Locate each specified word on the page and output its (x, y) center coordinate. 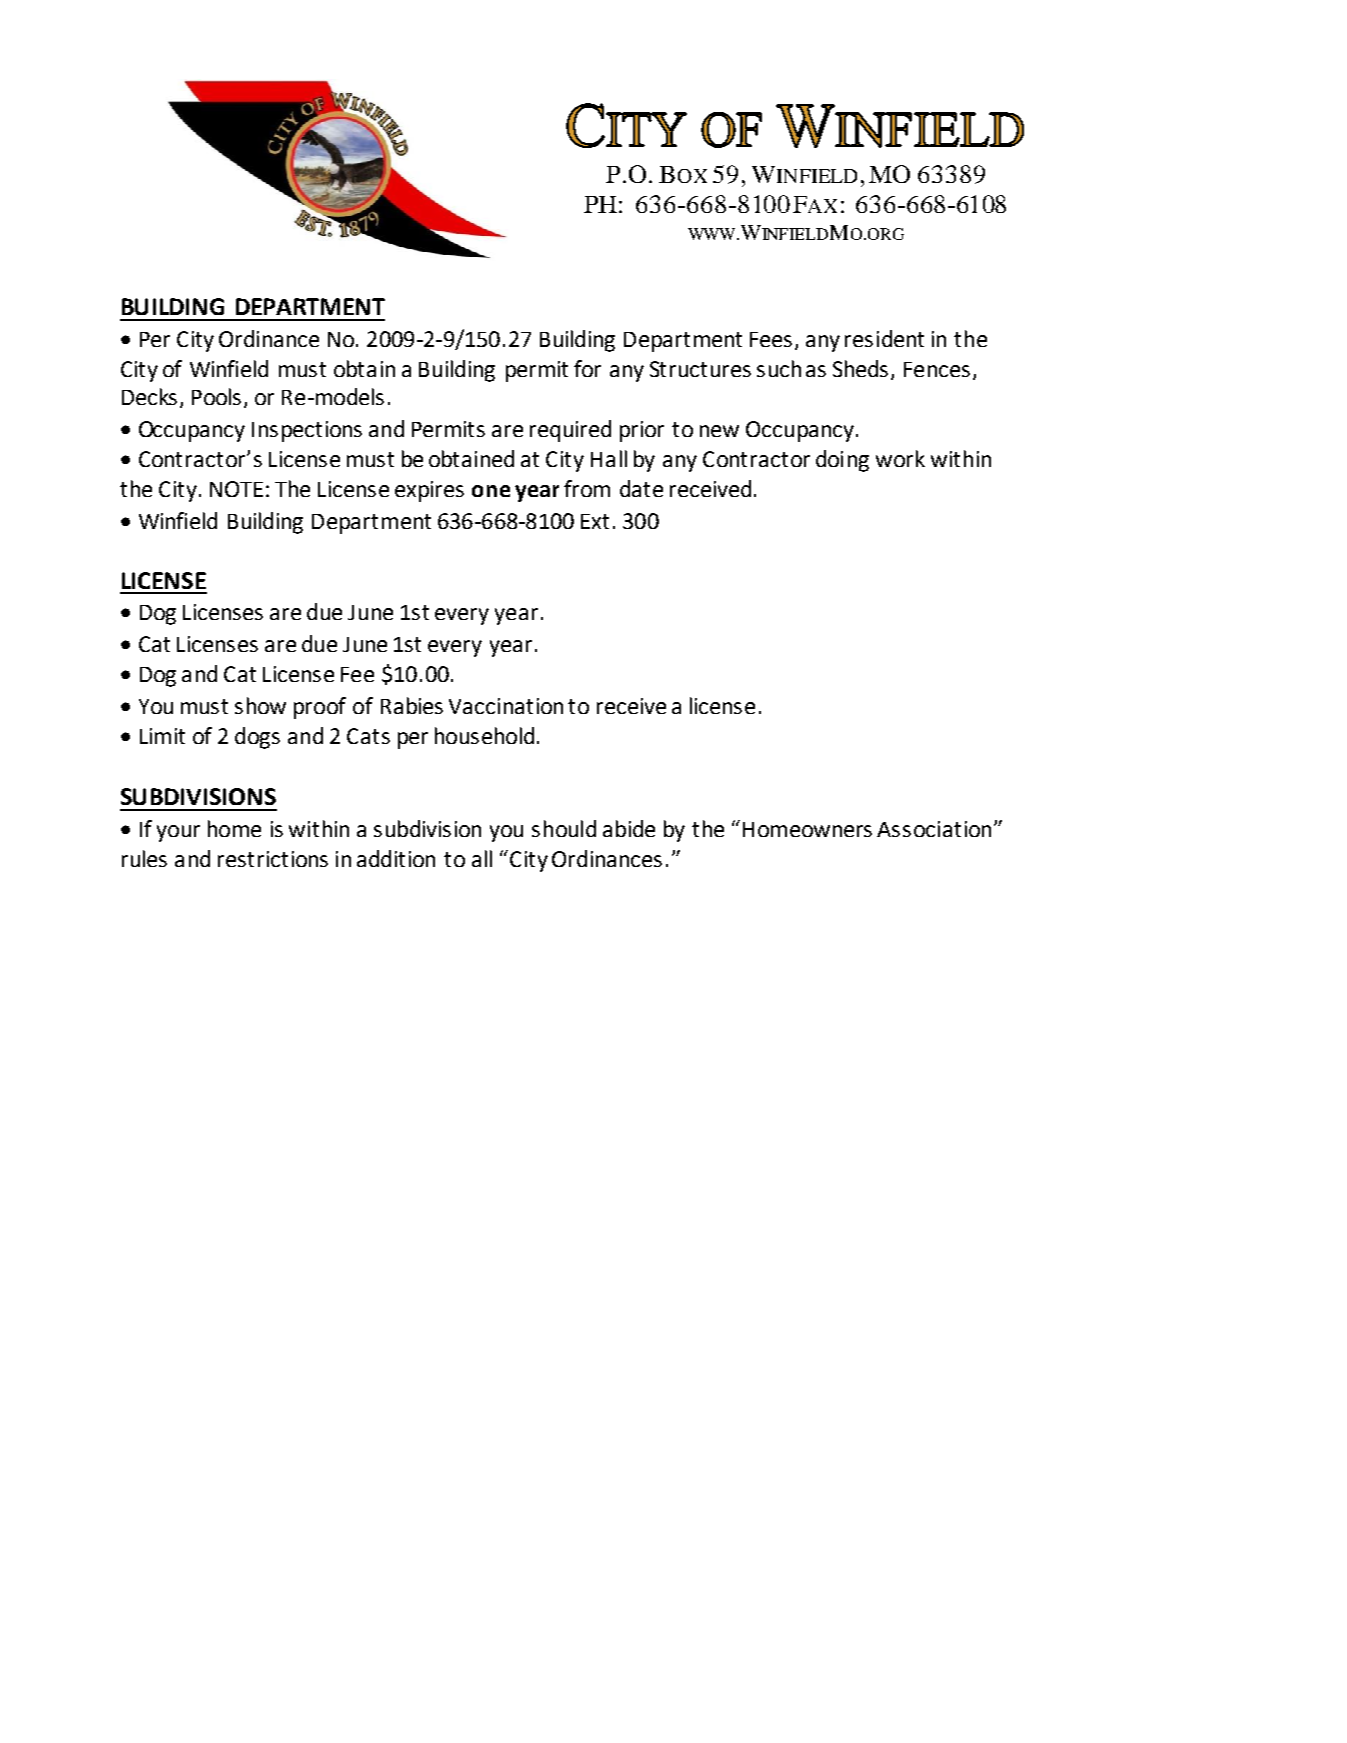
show (260, 705)
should (564, 828)
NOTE (236, 489)
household (484, 735)
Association (934, 829)
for (587, 368)
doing (842, 461)
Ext (595, 521)
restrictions (273, 859)
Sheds (860, 368)
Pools (216, 396)
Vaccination (506, 706)
